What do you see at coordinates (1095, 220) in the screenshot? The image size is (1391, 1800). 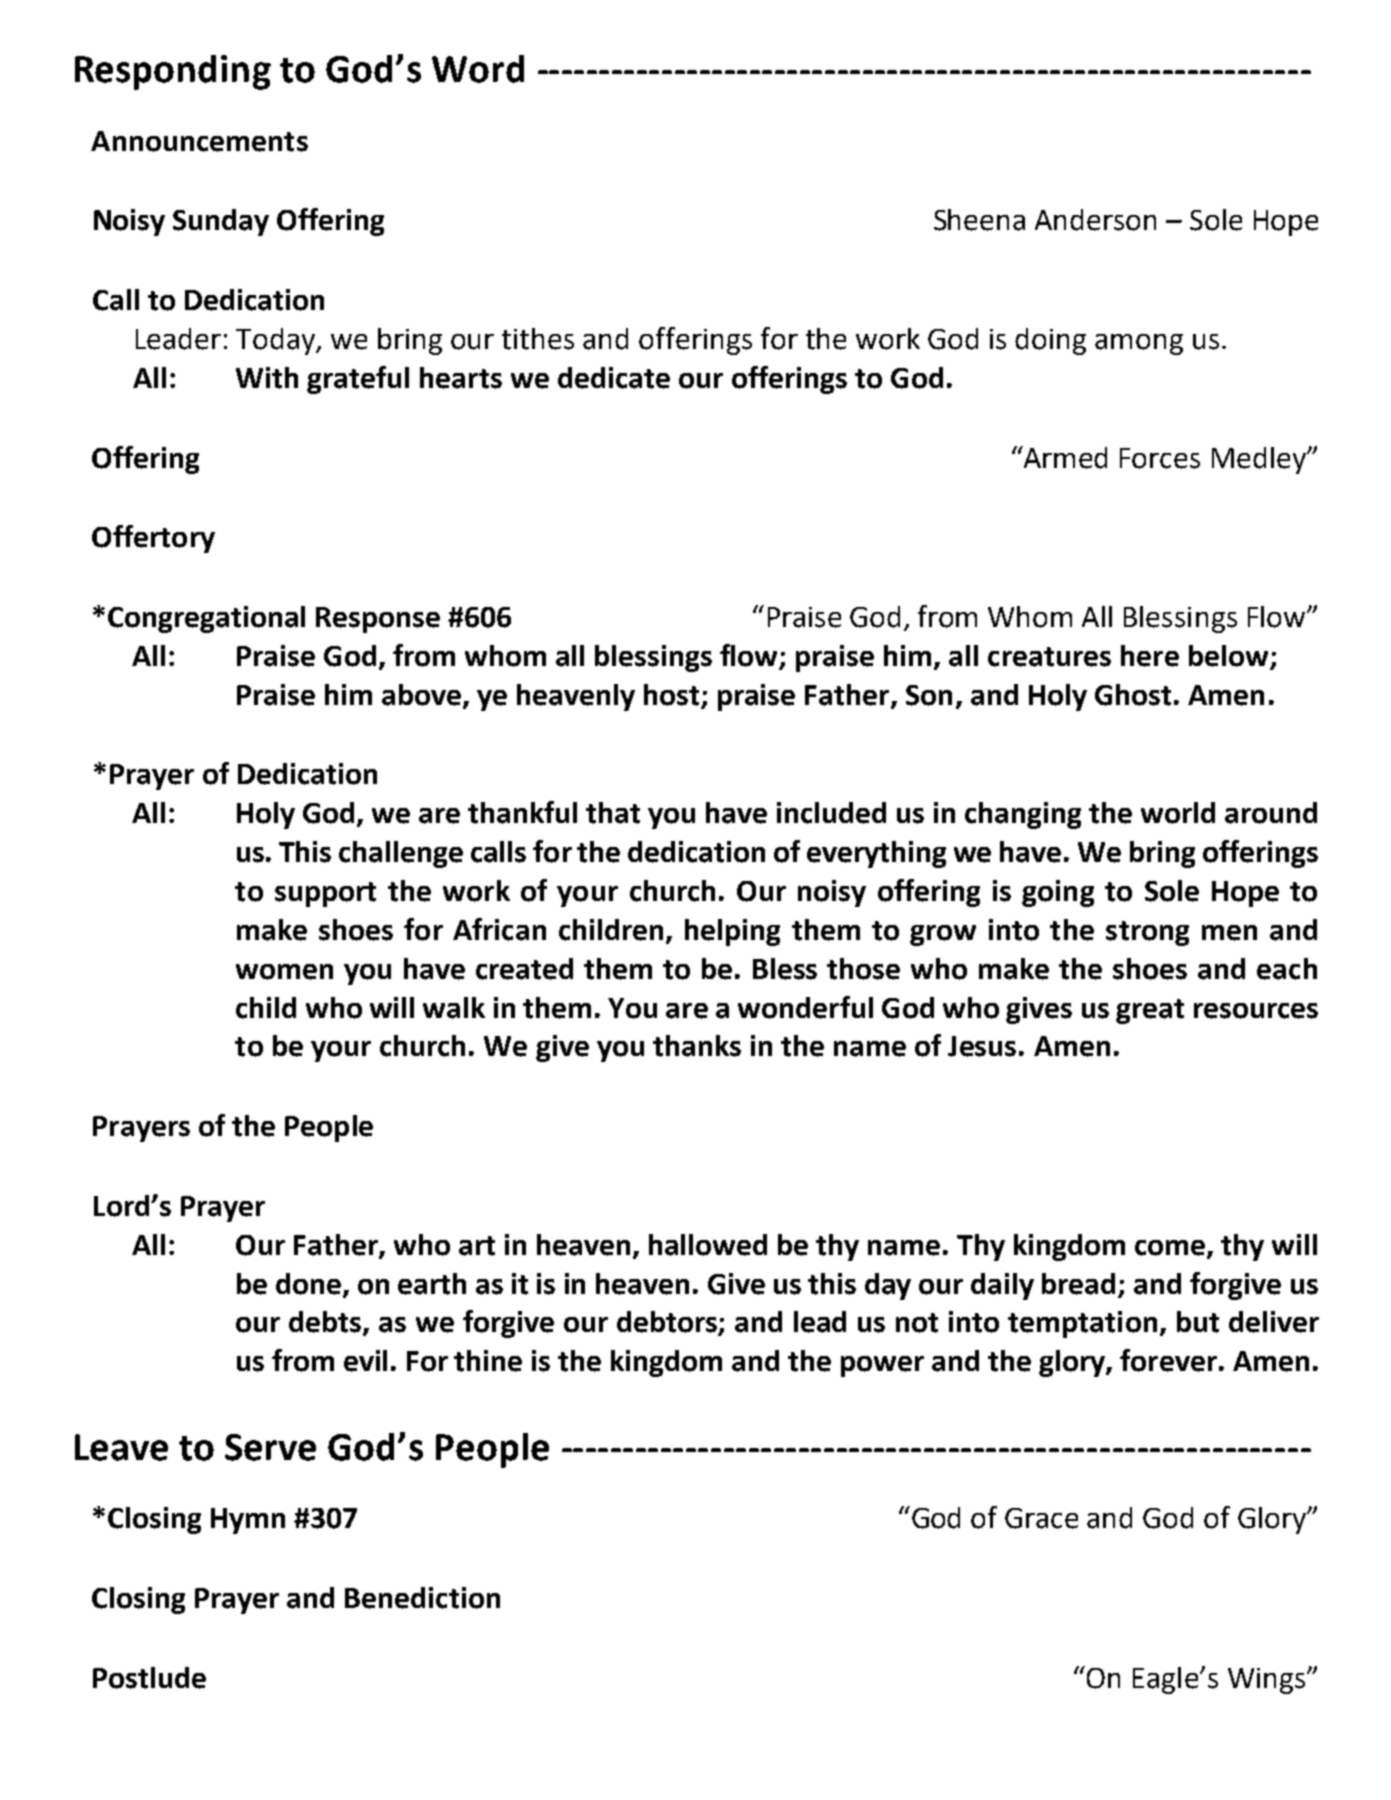 I see `Anderson` at bounding box center [1095, 220].
